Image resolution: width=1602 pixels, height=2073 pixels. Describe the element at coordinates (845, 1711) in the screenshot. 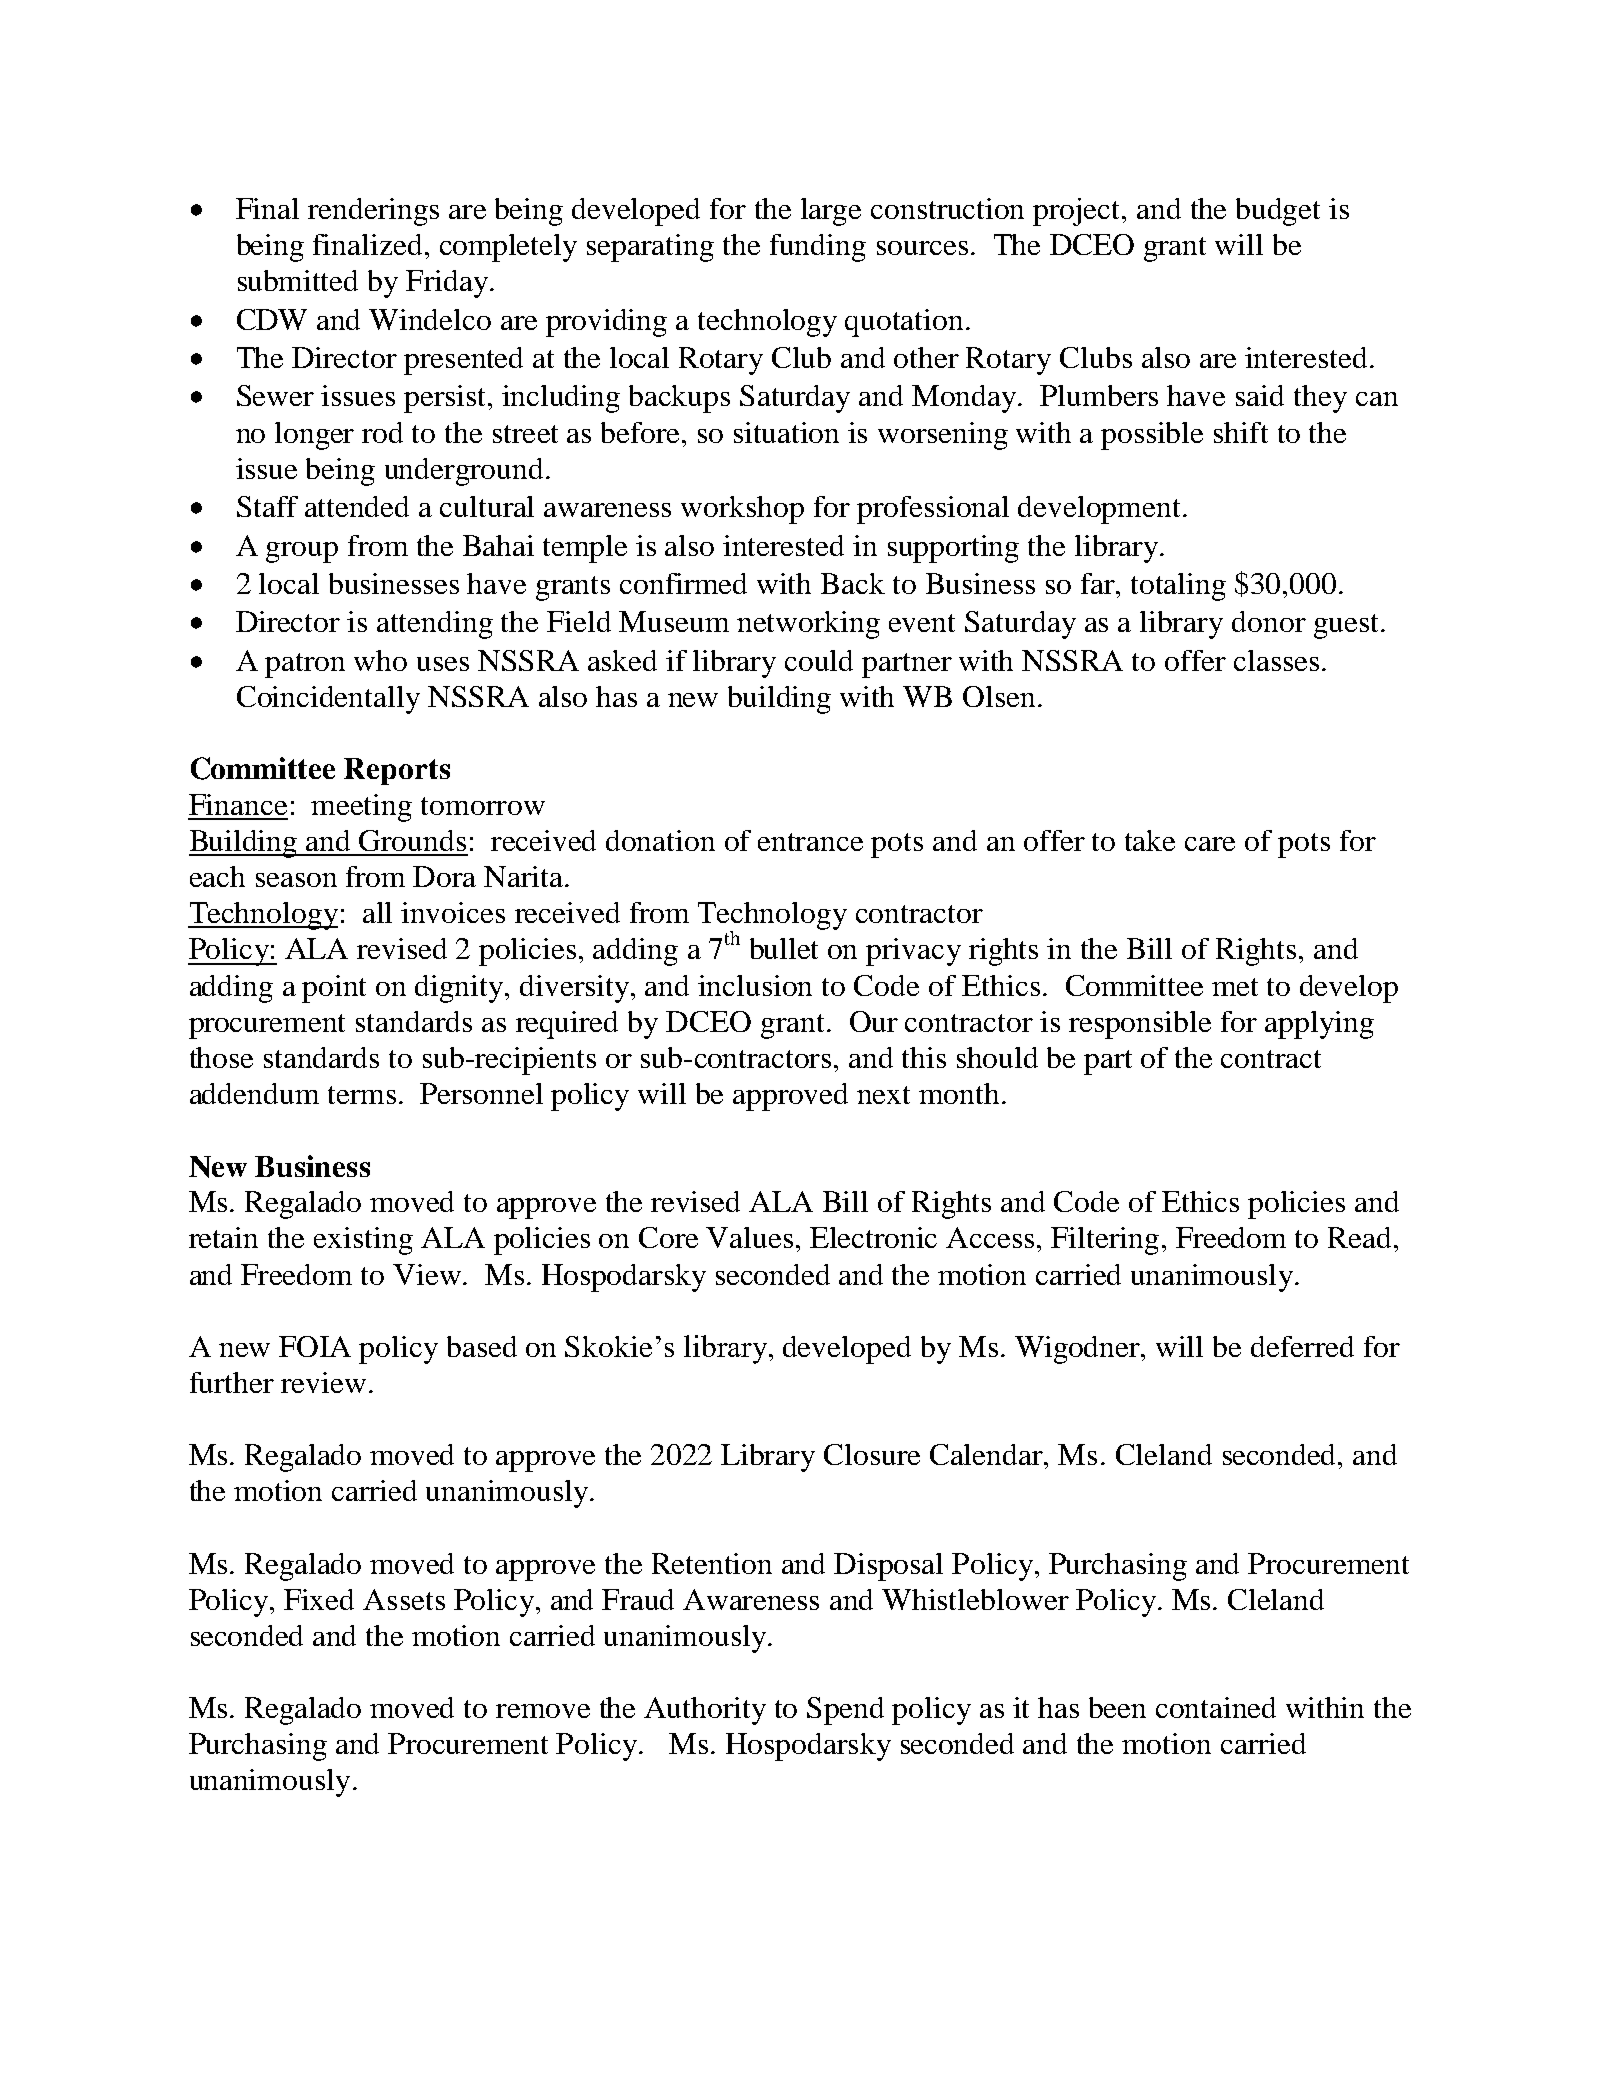

I see `Spend` at that location.
